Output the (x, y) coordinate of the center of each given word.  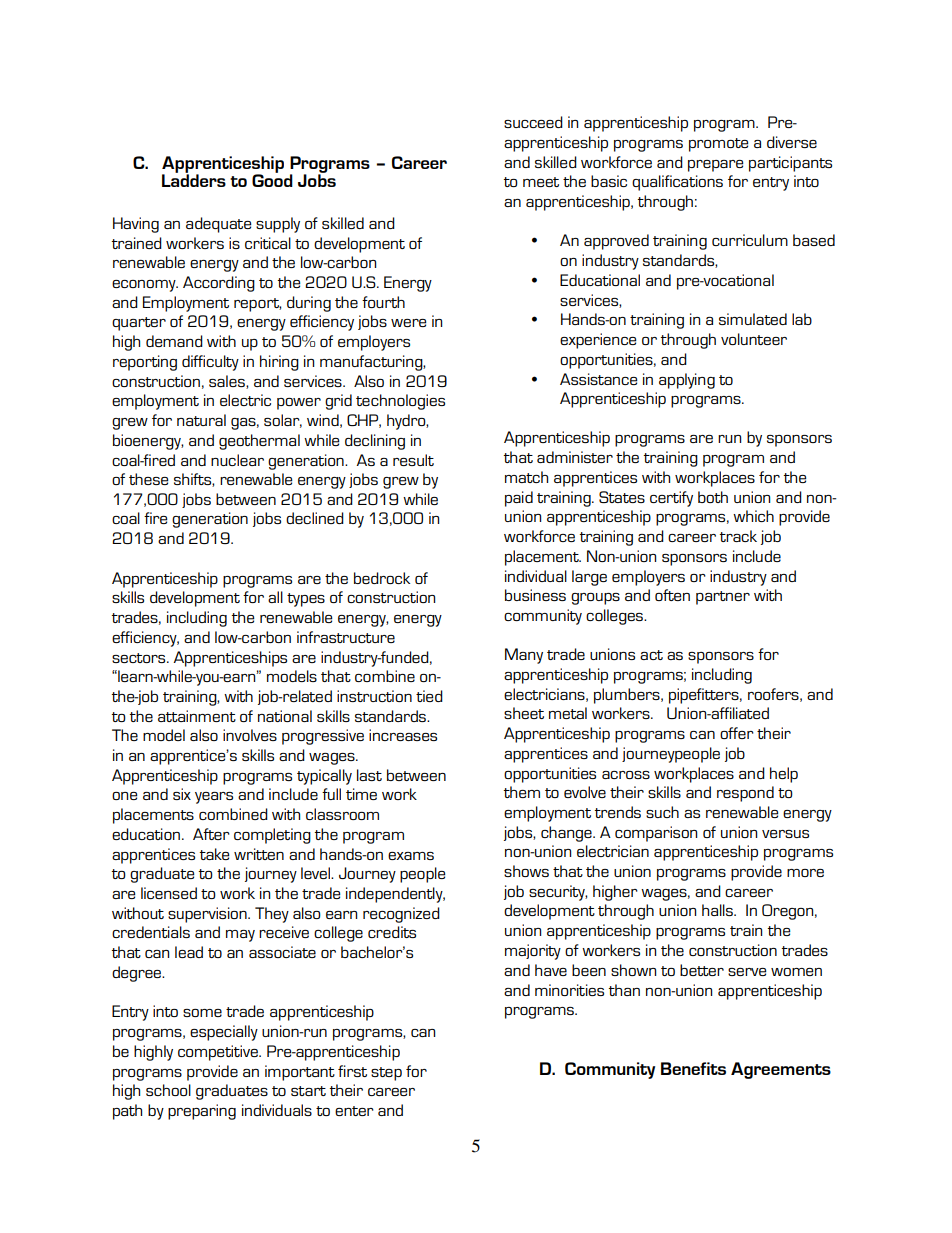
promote (719, 145)
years (214, 798)
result (413, 460)
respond (745, 794)
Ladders (194, 179)
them (522, 792)
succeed (533, 122)
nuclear (237, 460)
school (168, 1090)
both (713, 497)
